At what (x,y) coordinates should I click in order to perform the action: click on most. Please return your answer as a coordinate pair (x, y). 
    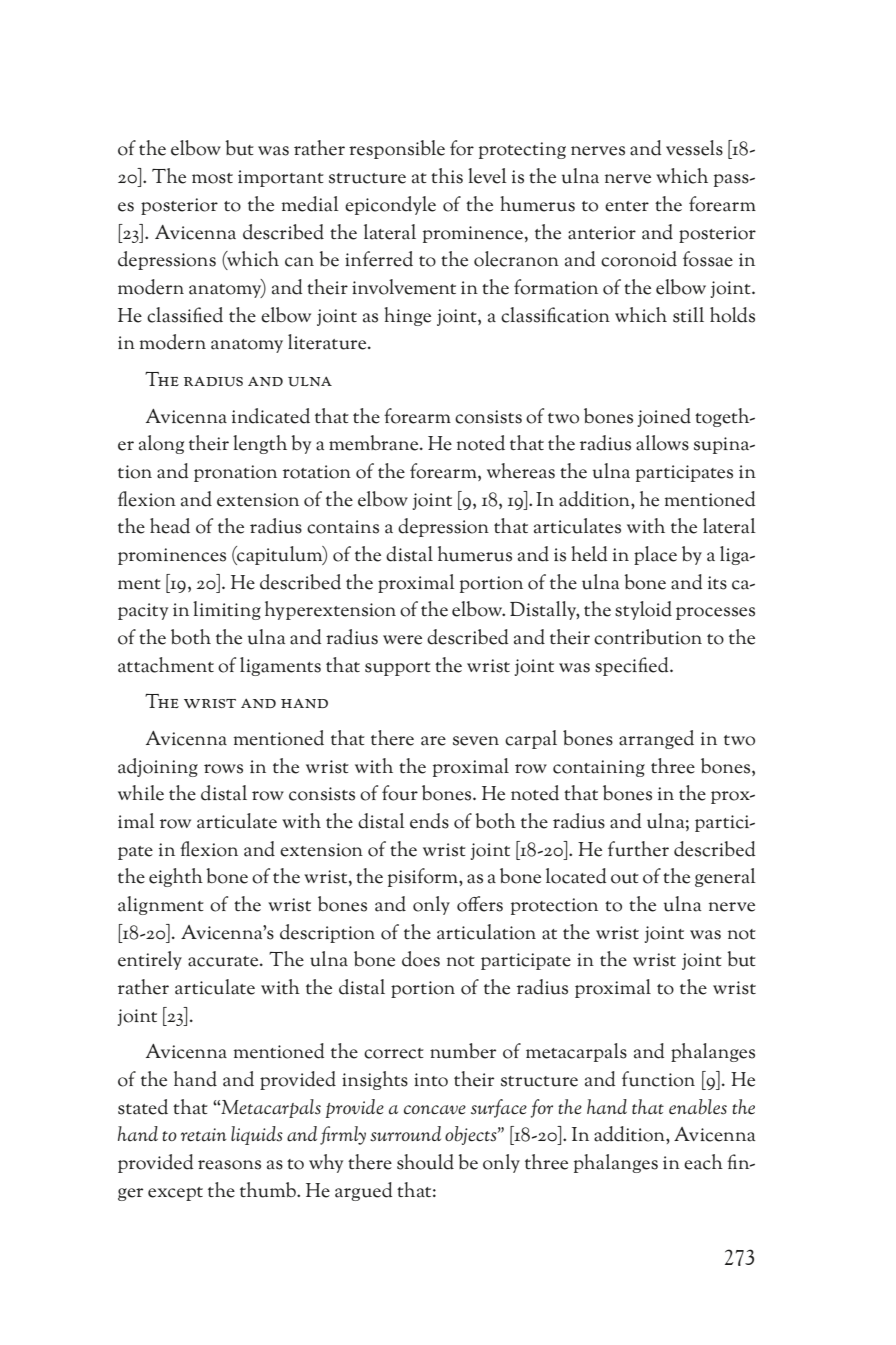
    Looking at the image, I should click on (212, 178).
